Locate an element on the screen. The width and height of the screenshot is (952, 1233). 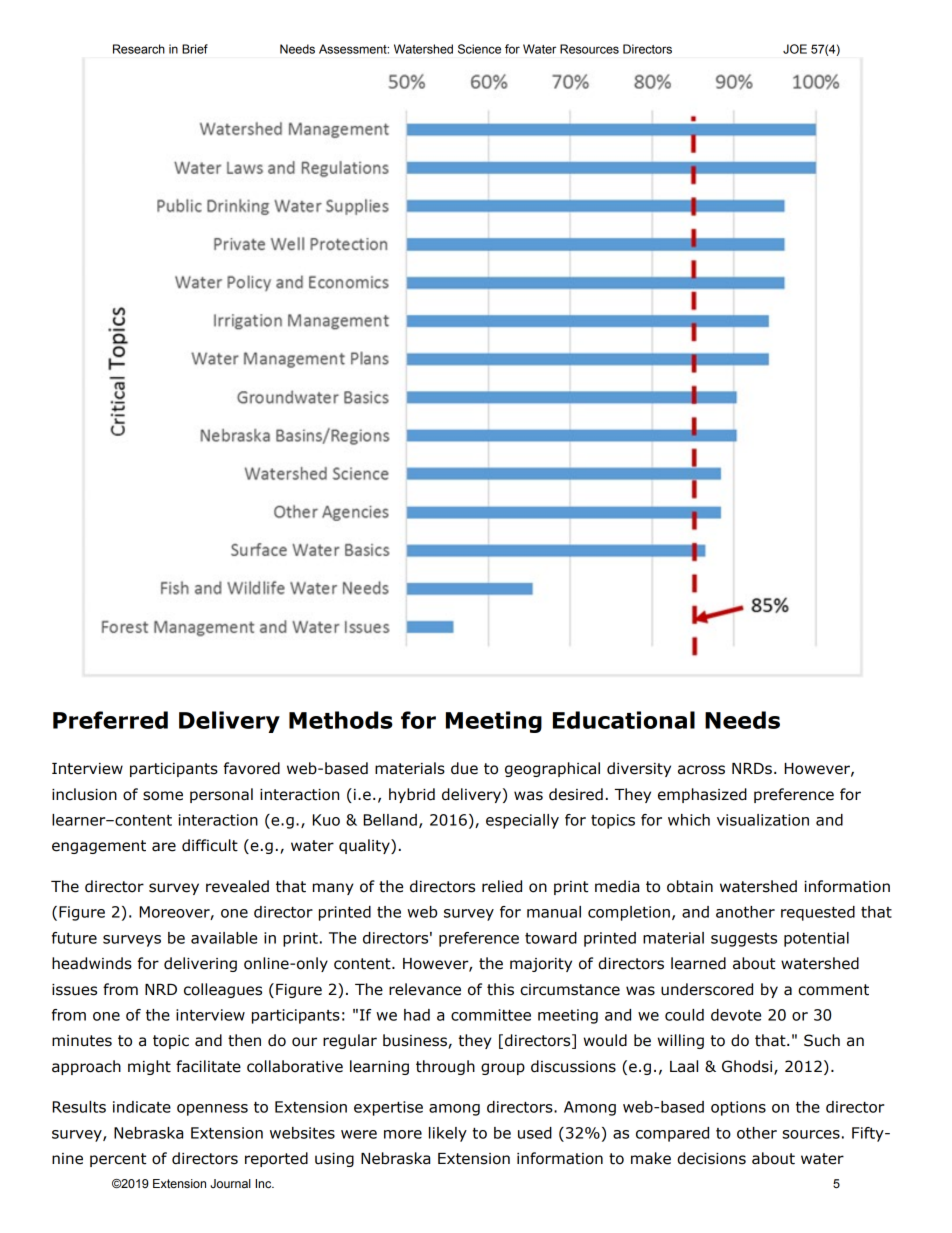
JOE is located at coordinates (795, 49).
